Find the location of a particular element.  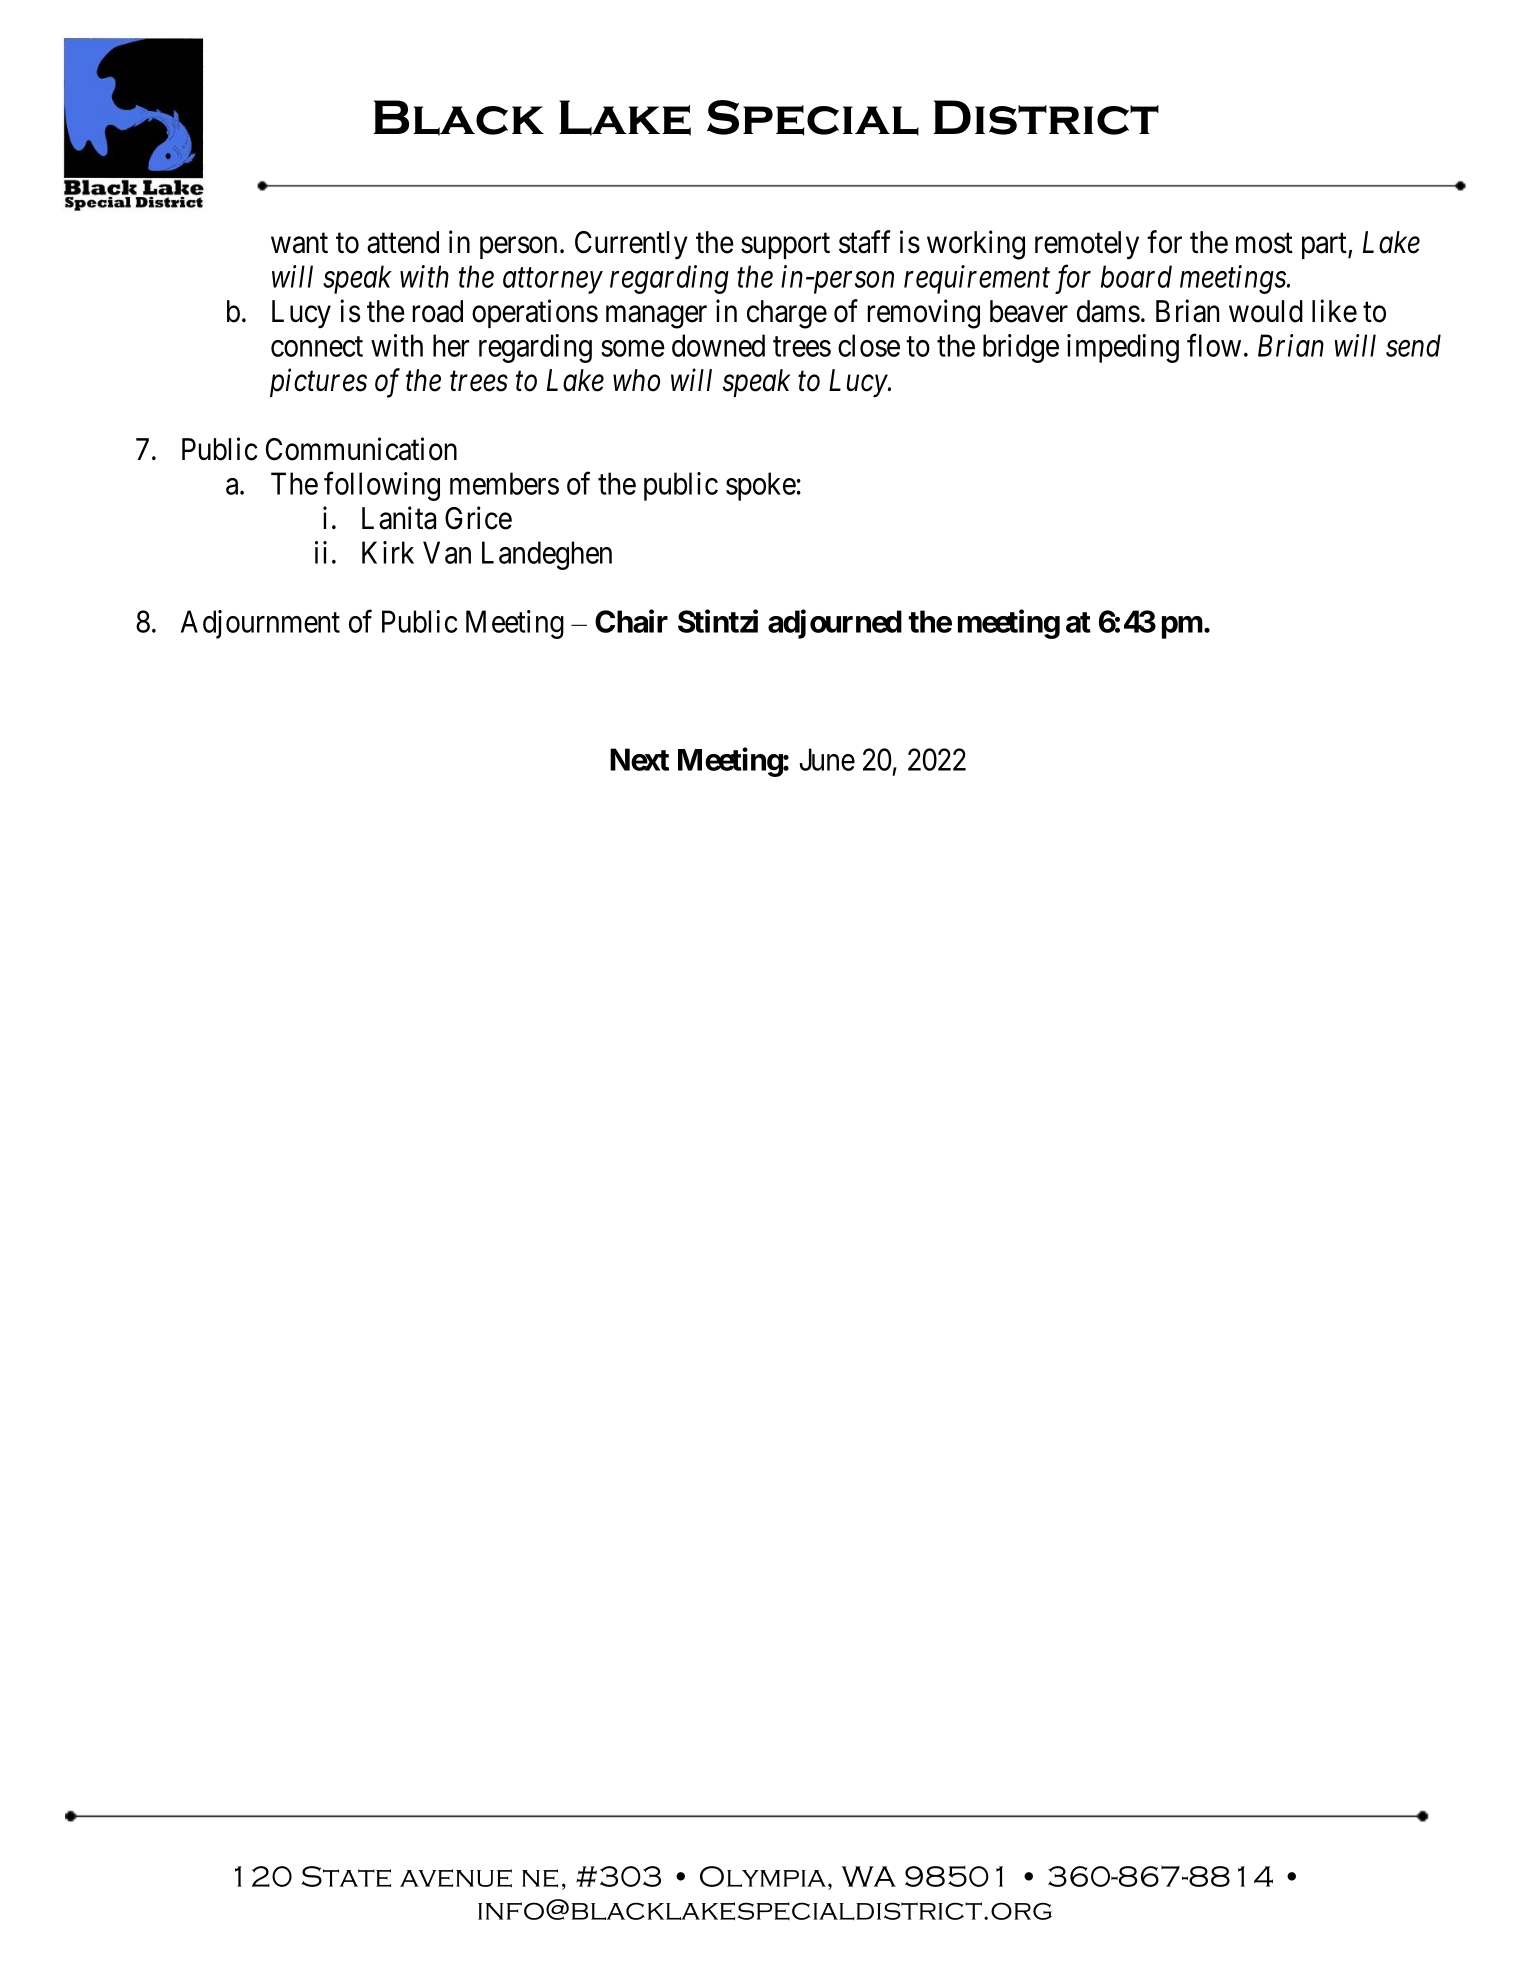

Chair is located at coordinates (631, 621).
